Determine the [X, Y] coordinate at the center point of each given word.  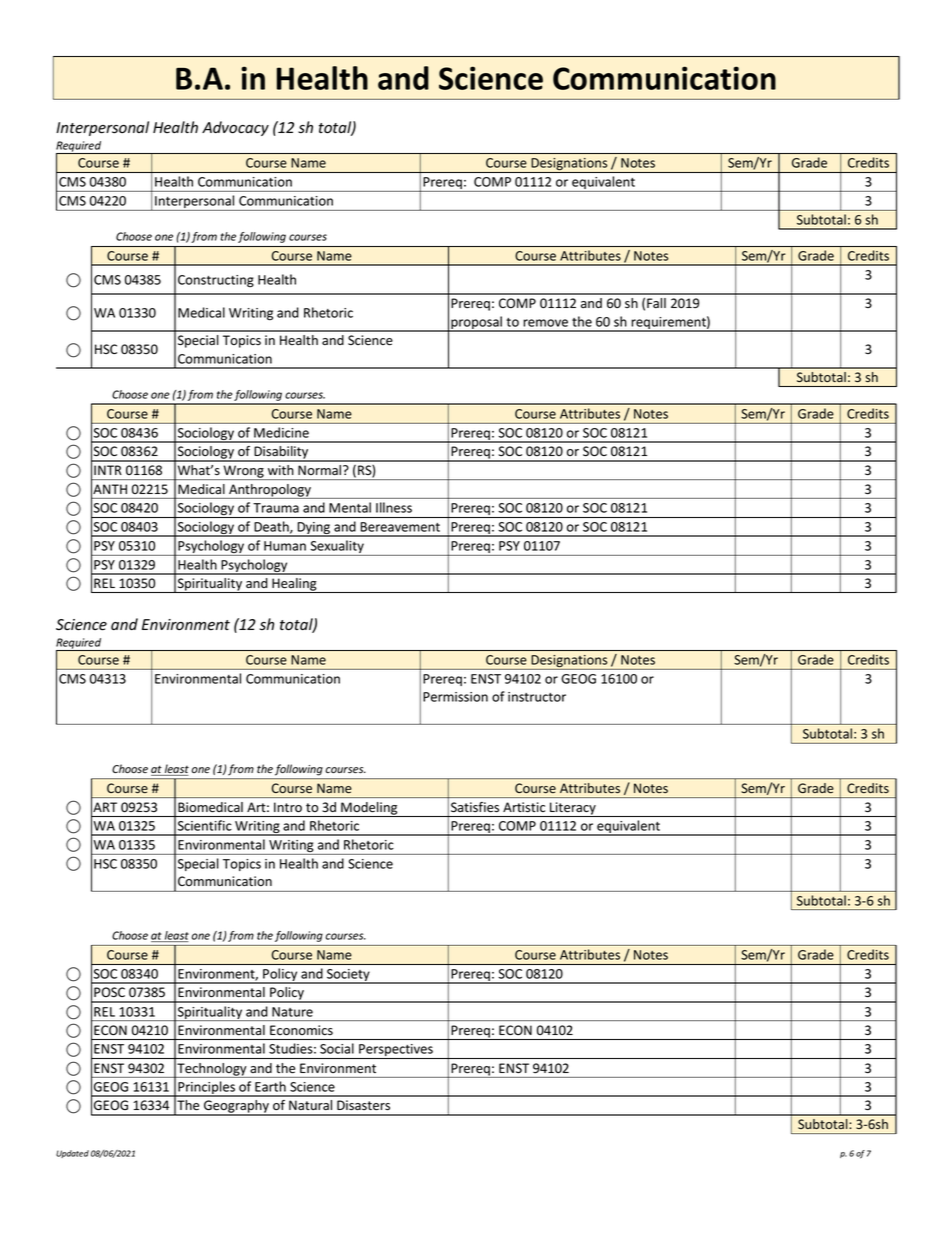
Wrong [243, 472]
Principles [206, 1089]
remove [545, 323]
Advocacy [235, 128]
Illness [394, 507]
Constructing [216, 281]
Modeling [369, 809]
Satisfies [475, 807]
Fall [656, 303]
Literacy [573, 809]
